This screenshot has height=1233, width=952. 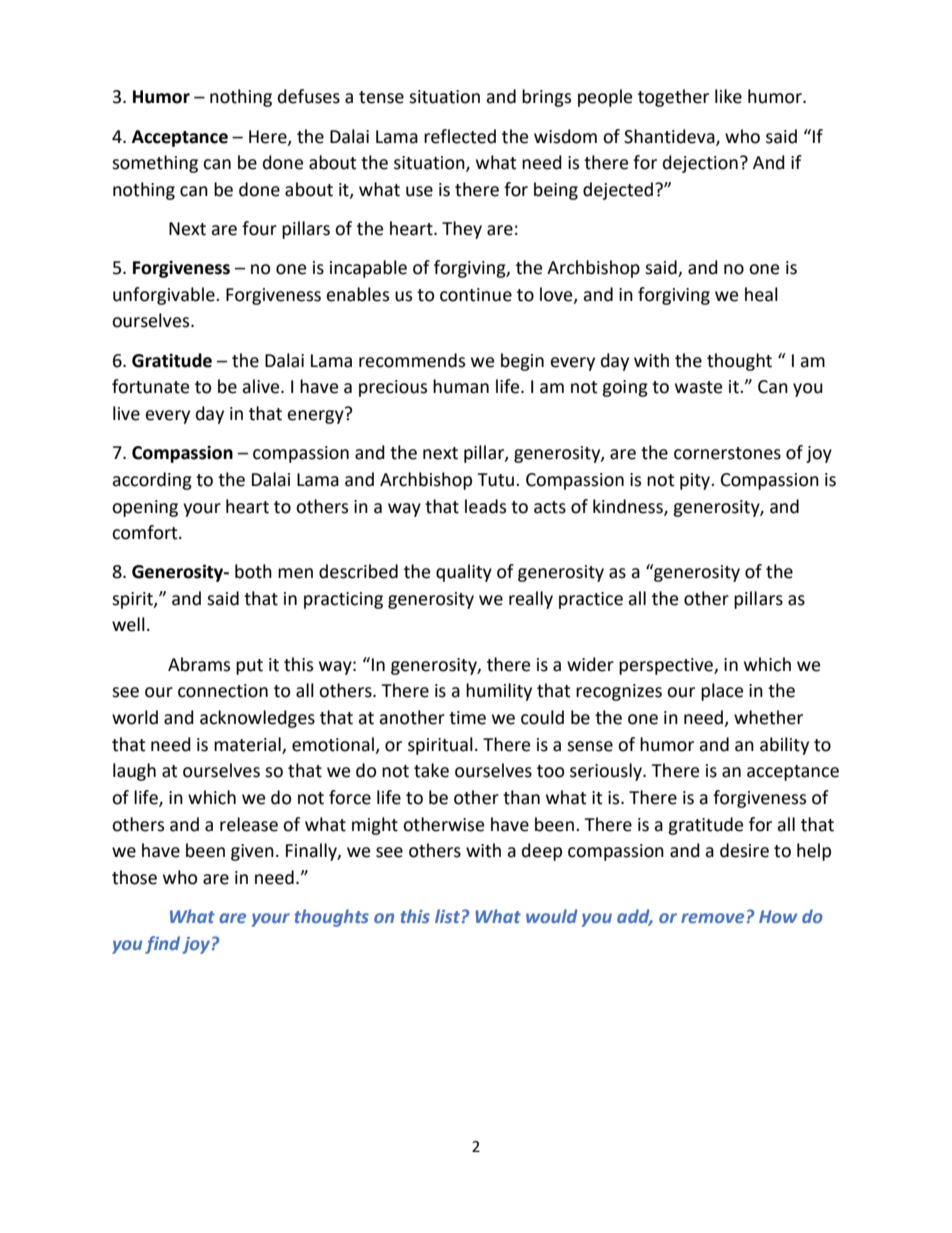 I want to click on like, so click(x=728, y=96).
